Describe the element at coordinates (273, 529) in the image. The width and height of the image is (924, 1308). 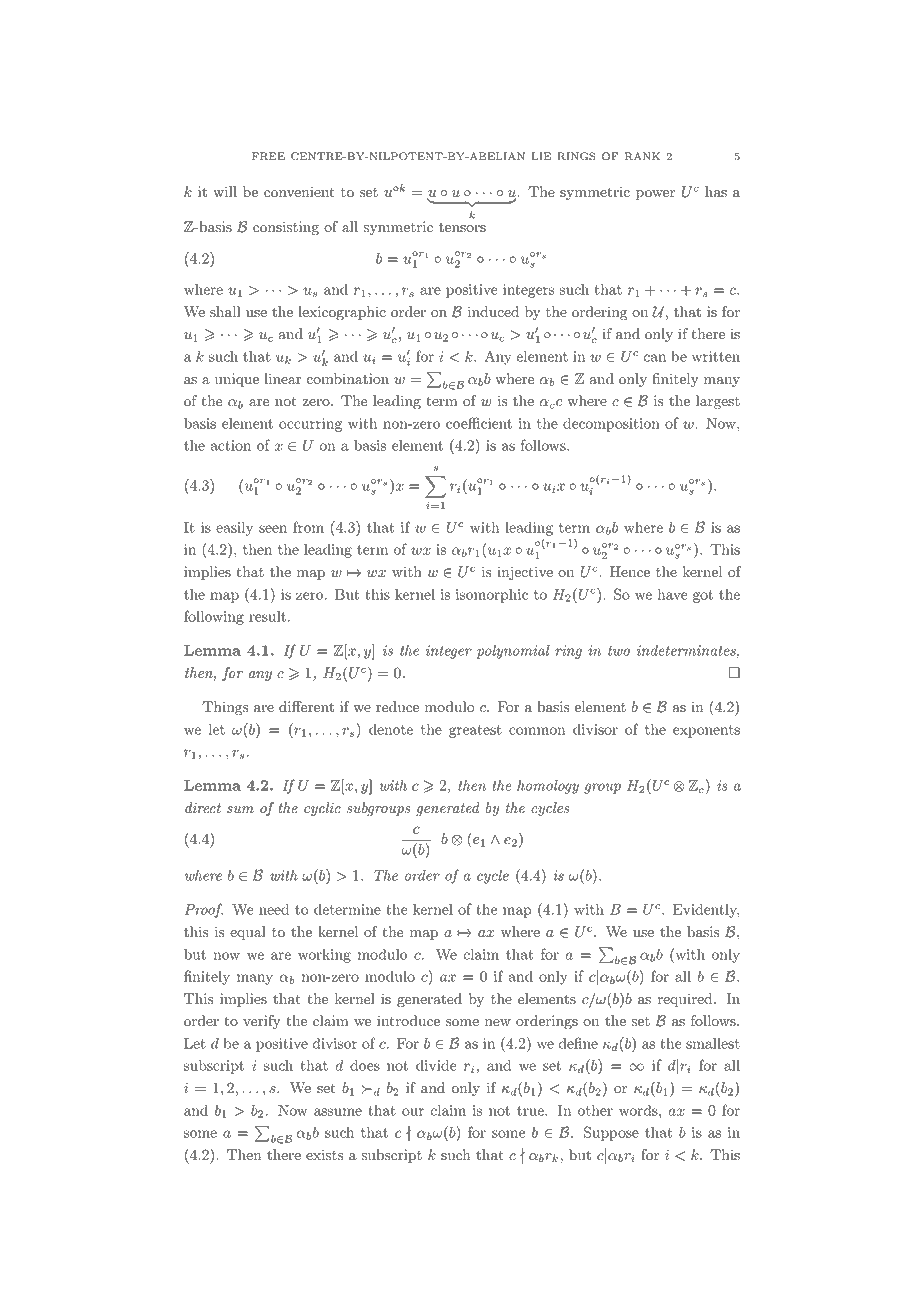
I see `seen` at that location.
